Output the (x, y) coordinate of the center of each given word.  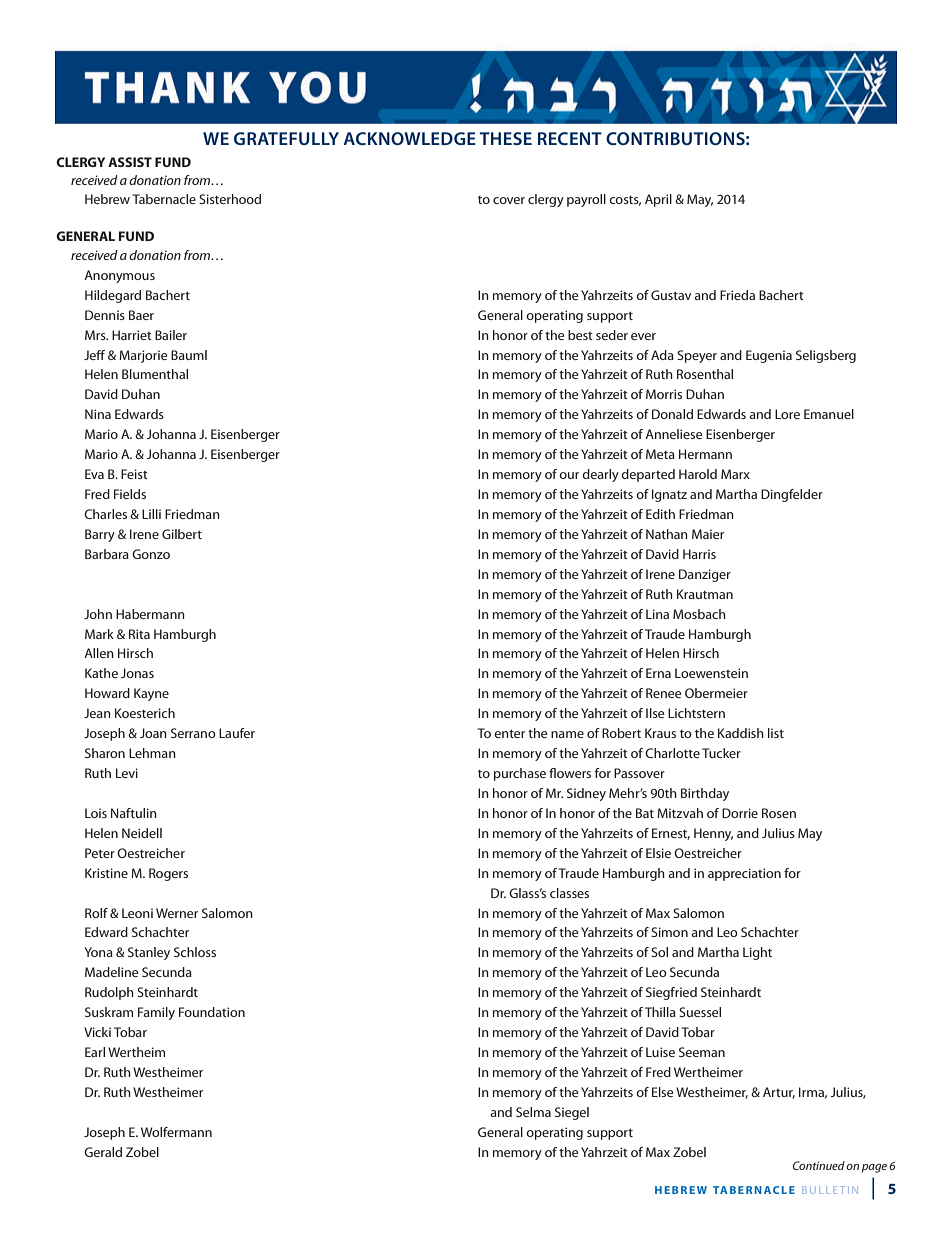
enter (509, 733)
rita (139, 634)
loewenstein (711, 673)
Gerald (103, 1152)
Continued (819, 1165)
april (658, 200)
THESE (505, 138)
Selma (533, 1112)
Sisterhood (230, 199)
